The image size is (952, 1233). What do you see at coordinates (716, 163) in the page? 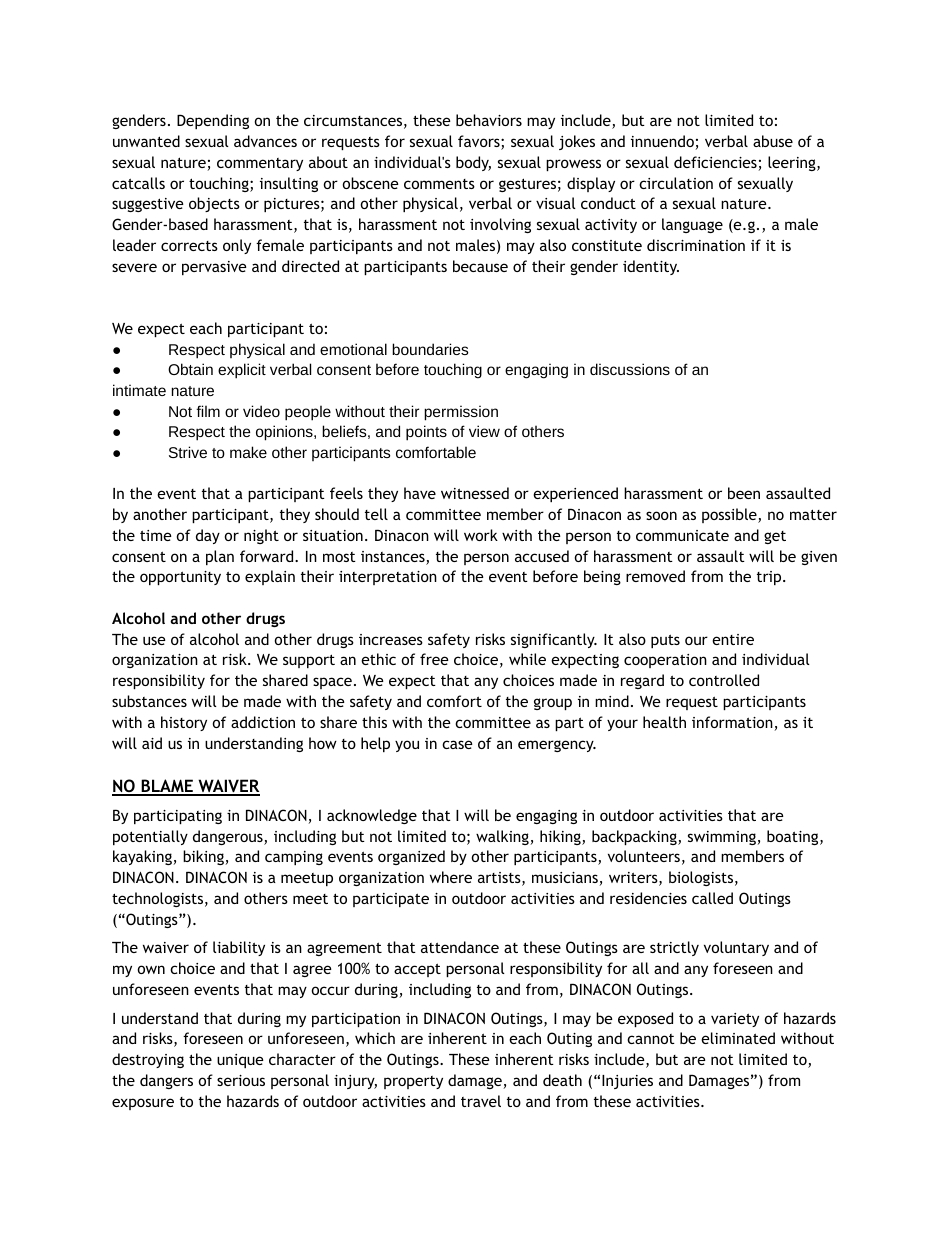
I see `deficiencies` at bounding box center [716, 163].
